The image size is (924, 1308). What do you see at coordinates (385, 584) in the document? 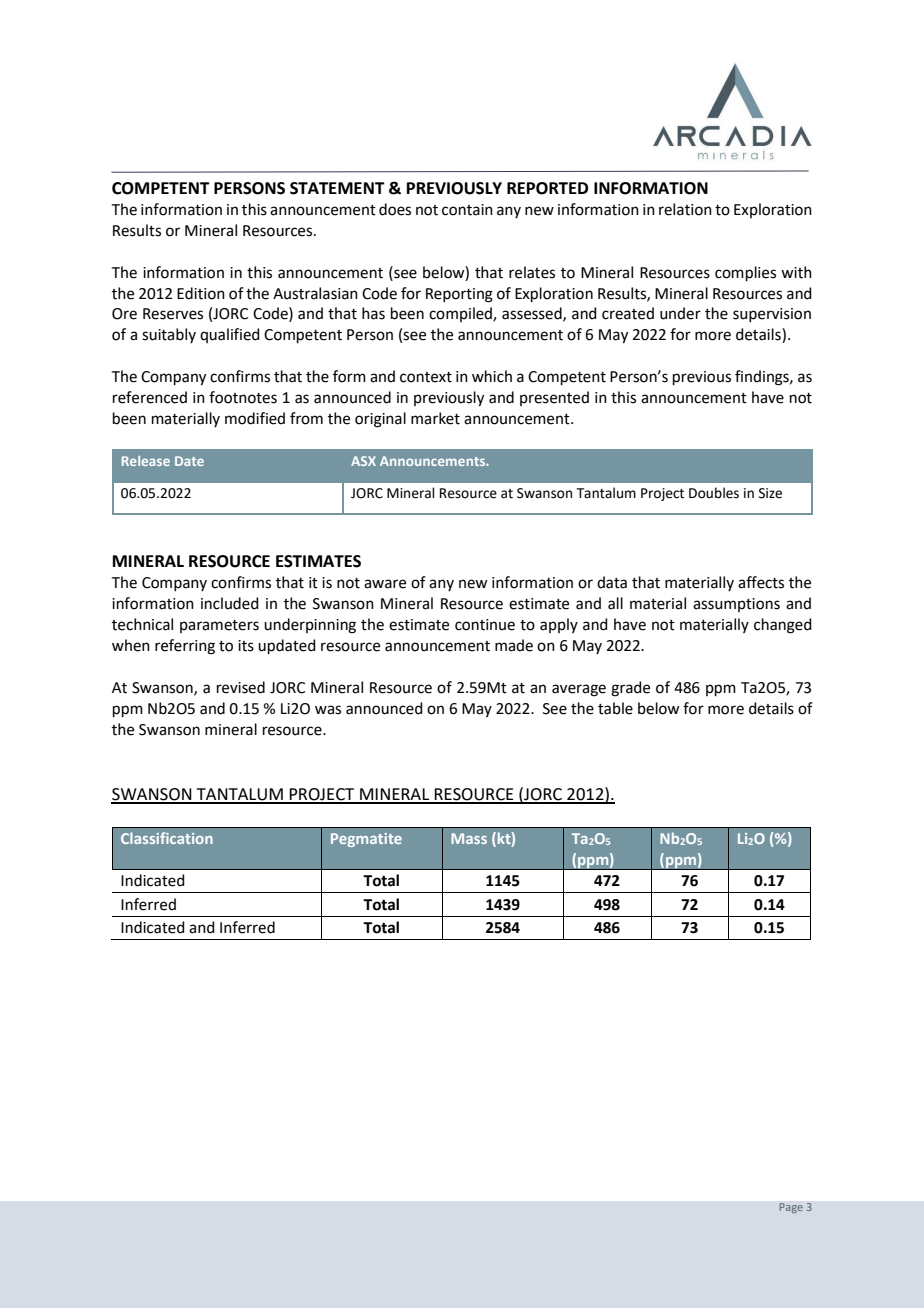
I see `aware` at bounding box center [385, 584].
